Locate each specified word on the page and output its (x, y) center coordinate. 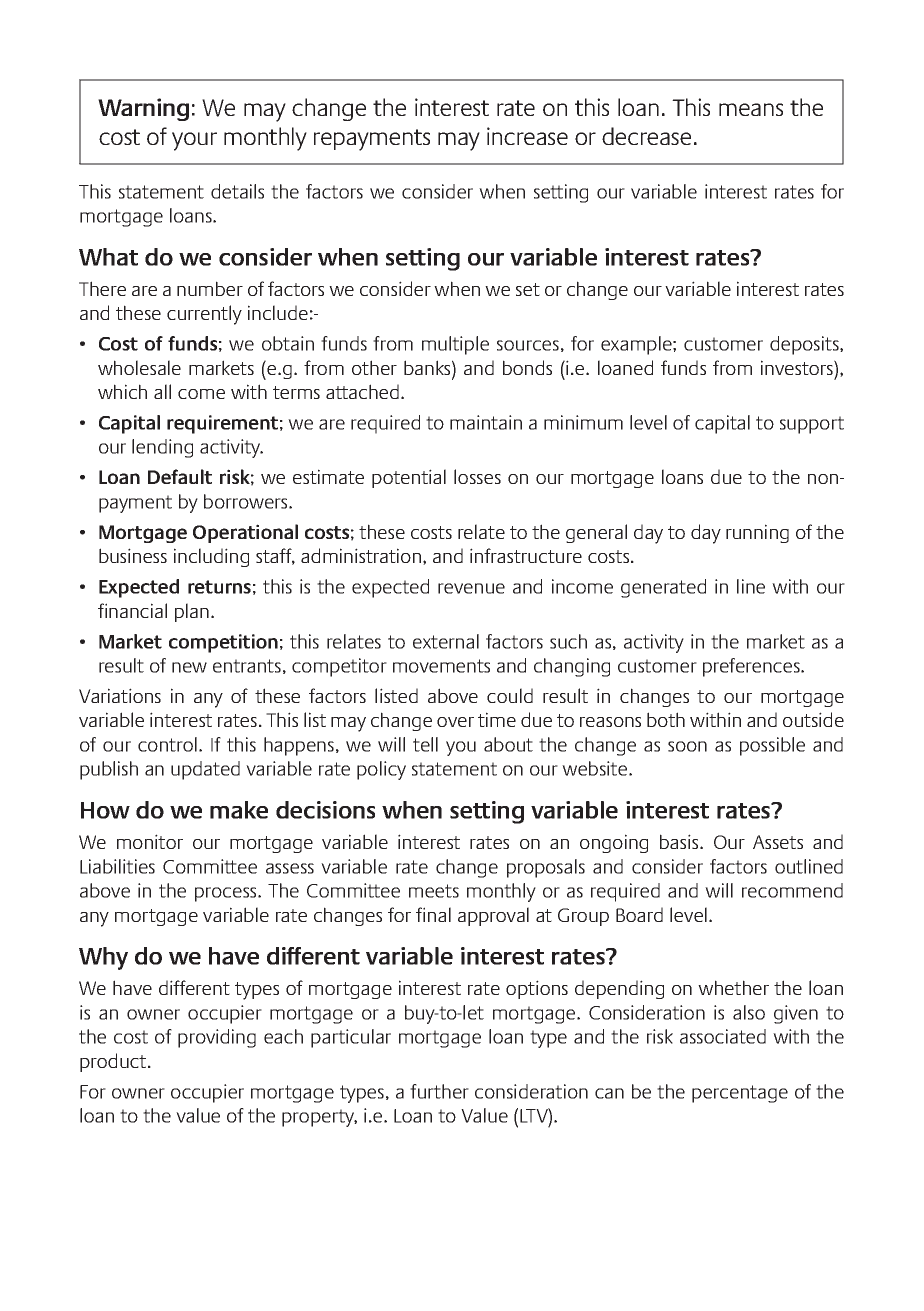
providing (217, 1038)
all (162, 391)
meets (434, 891)
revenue (471, 588)
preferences (752, 667)
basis (680, 841)
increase (527, 136)
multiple (455, 345)
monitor (150, 841)
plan (192, 612)
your (194, 141)
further (439, 1091)
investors (798, 367)
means (751, 109)
